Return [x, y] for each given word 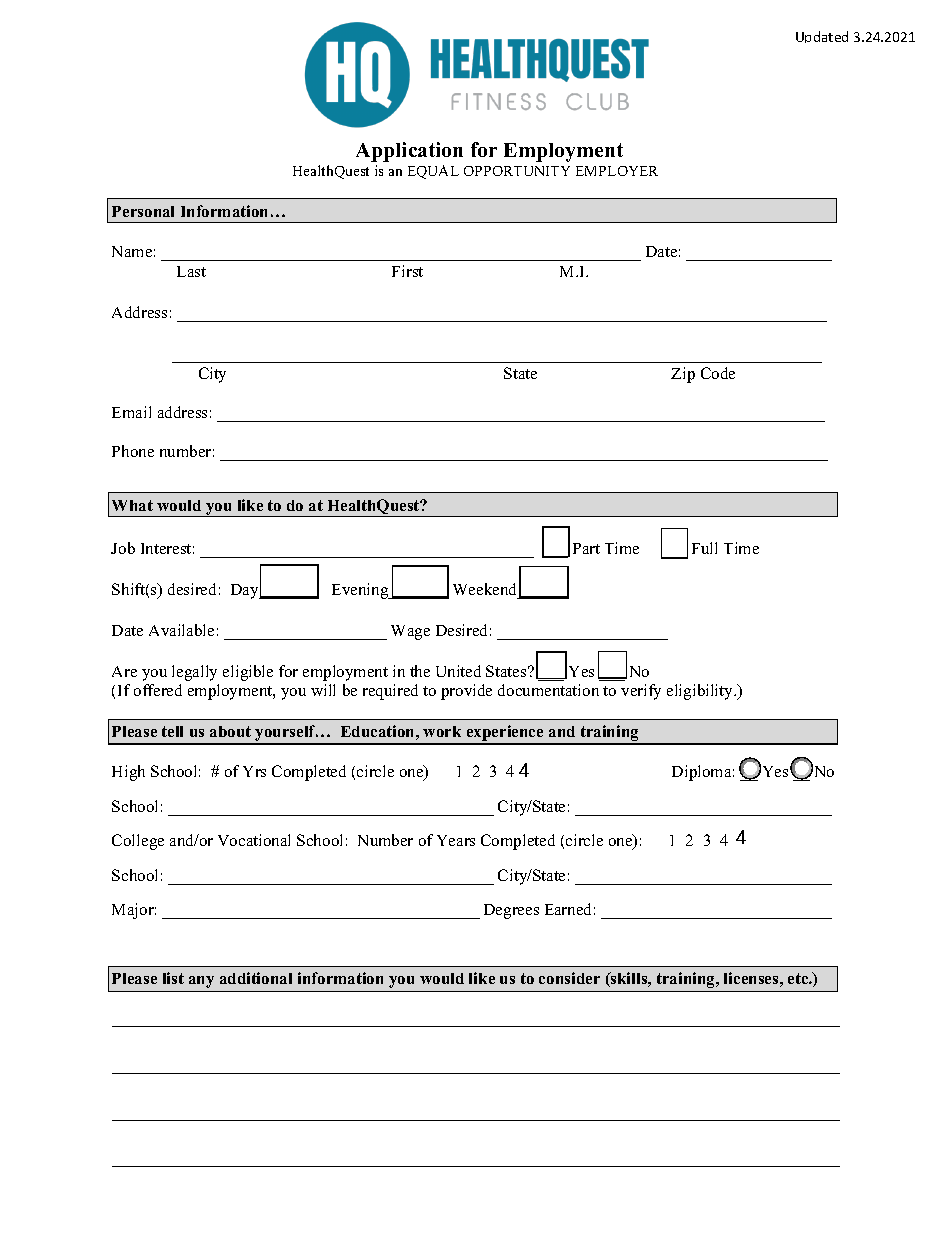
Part [586, 548]
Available [181, 630]
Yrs [254, 771]
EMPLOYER [617, 171]
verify [641, 692]
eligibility [701, 692]
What [132, 505]
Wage [410, 632]
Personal [143, 211]
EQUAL [433, 172]
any [201, 982]
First [407, 271]
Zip [683, 375]
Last [191, 271]
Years [456, 840]
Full [704, 548]
